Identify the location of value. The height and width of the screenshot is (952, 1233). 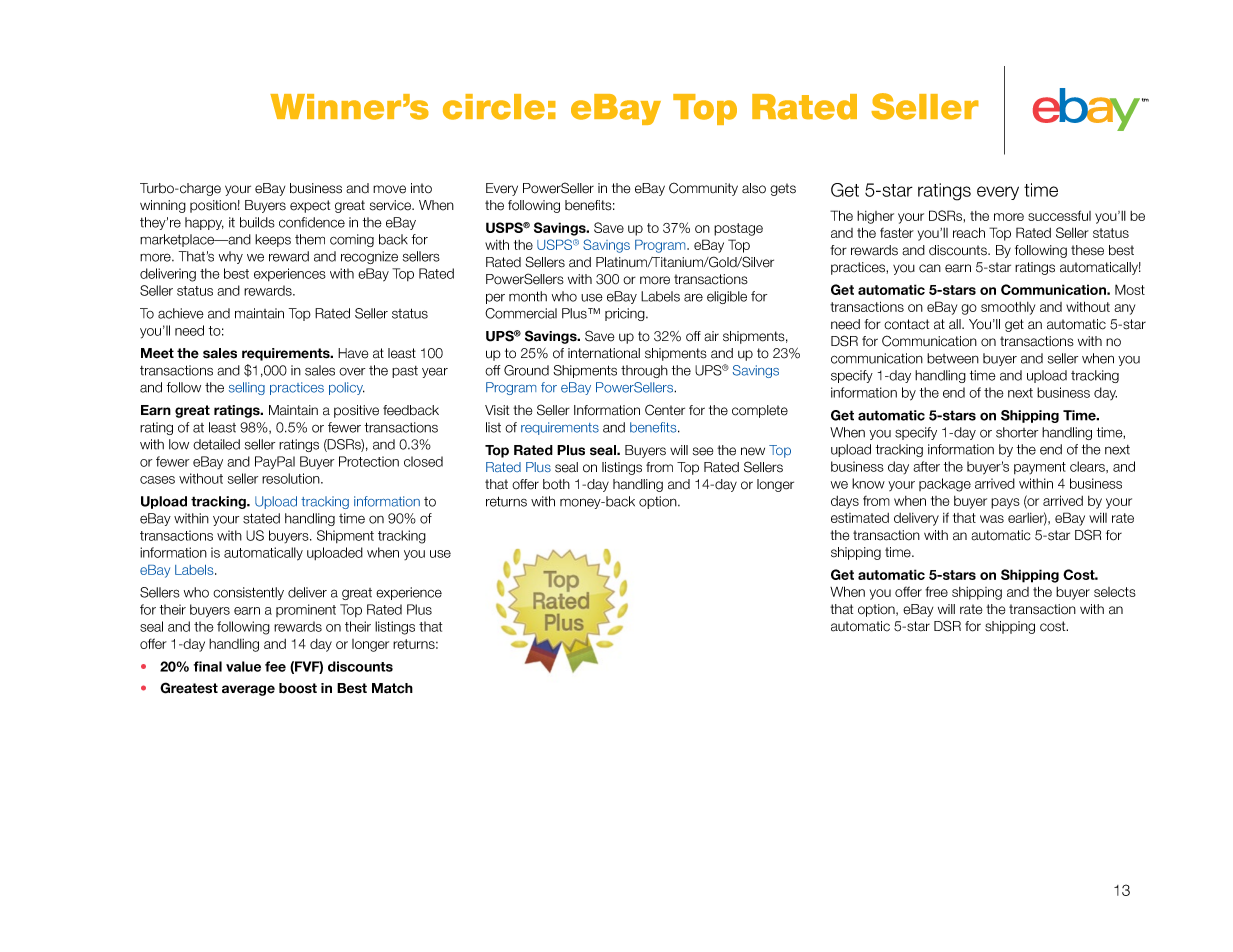
(243, 666).
